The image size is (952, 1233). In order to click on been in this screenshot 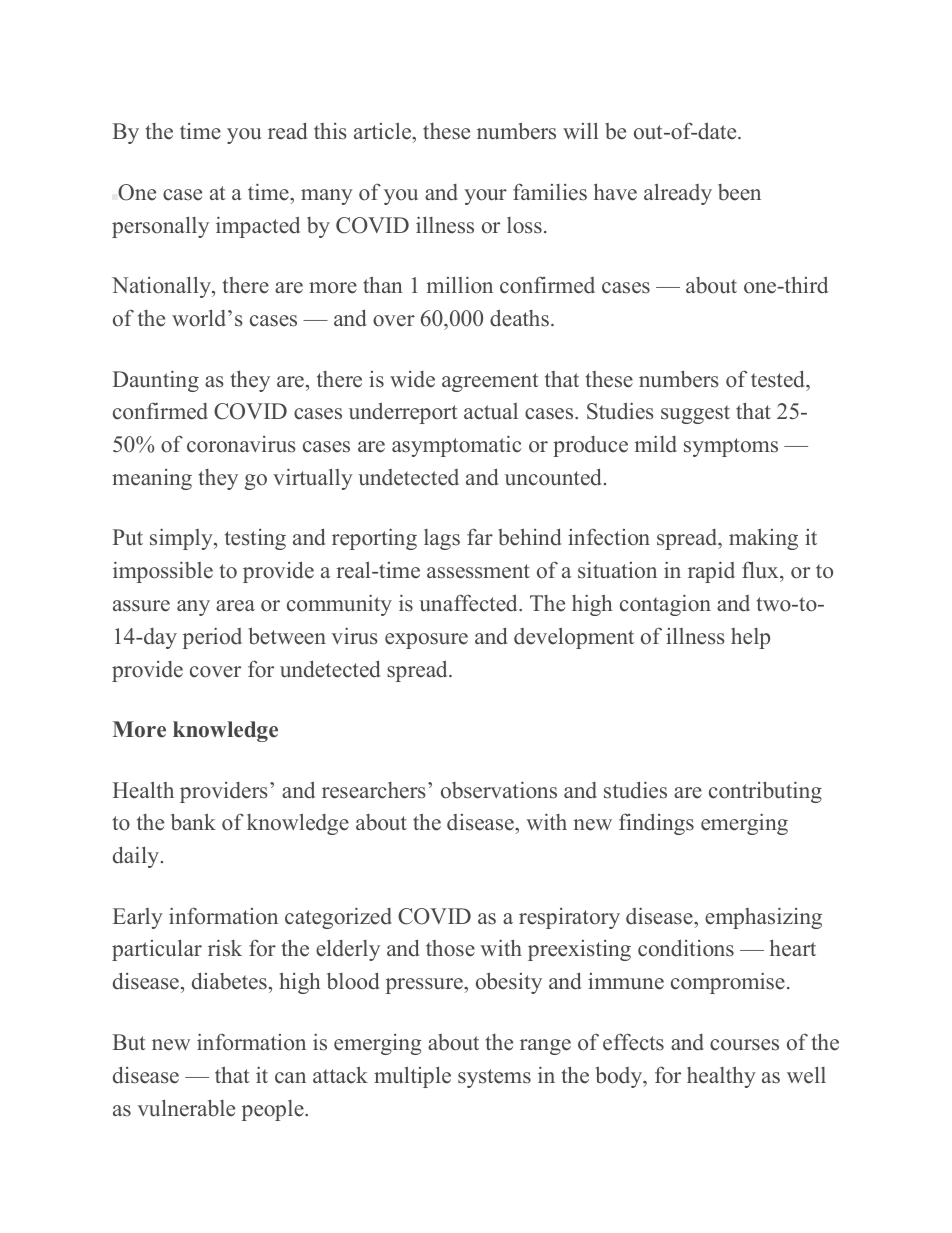, I will do `click(739, 192)`.
